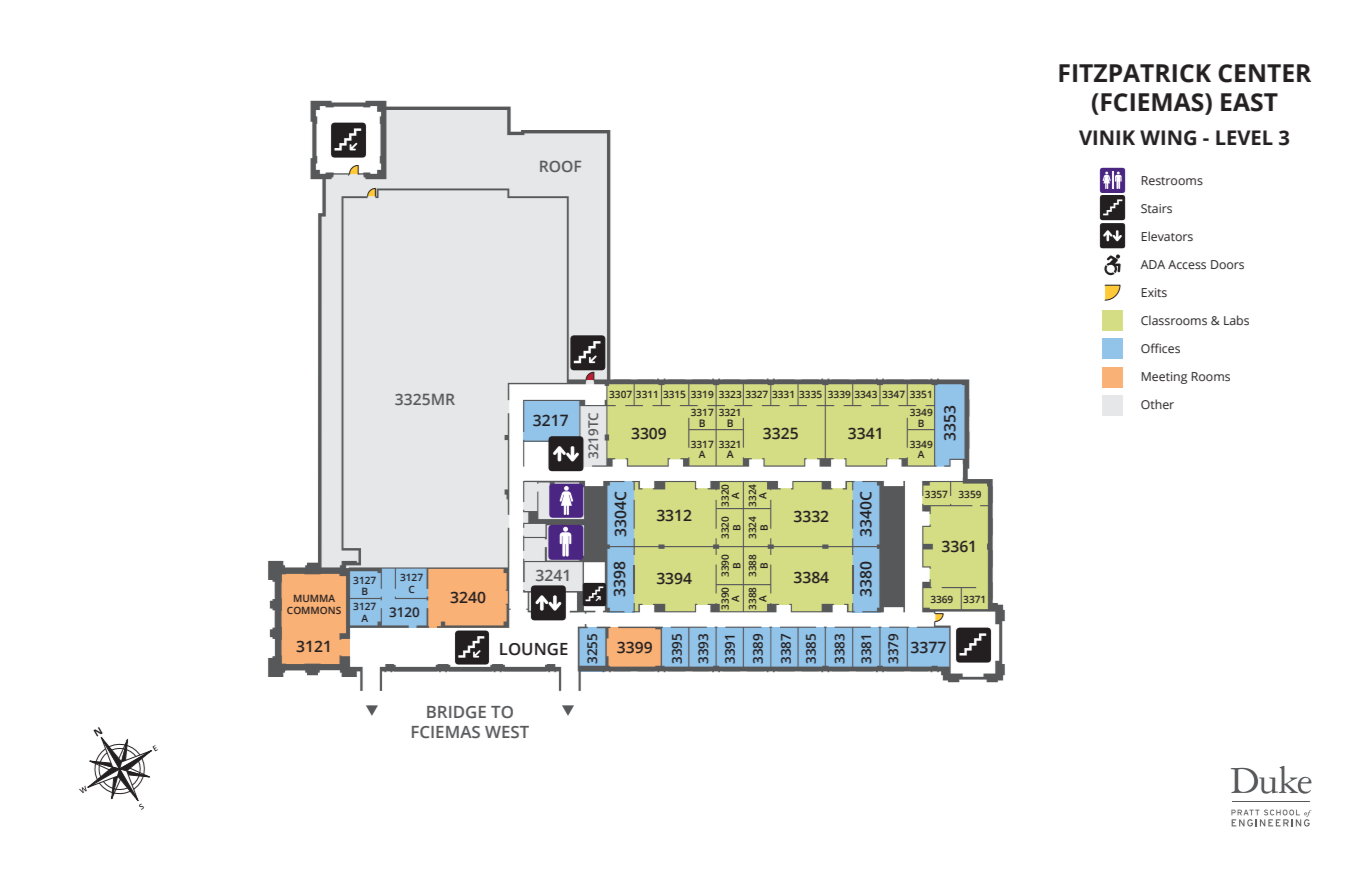  Describe the element at coordinates (1135, 73) in the page. I see `FITZPATRICK` at that location.
